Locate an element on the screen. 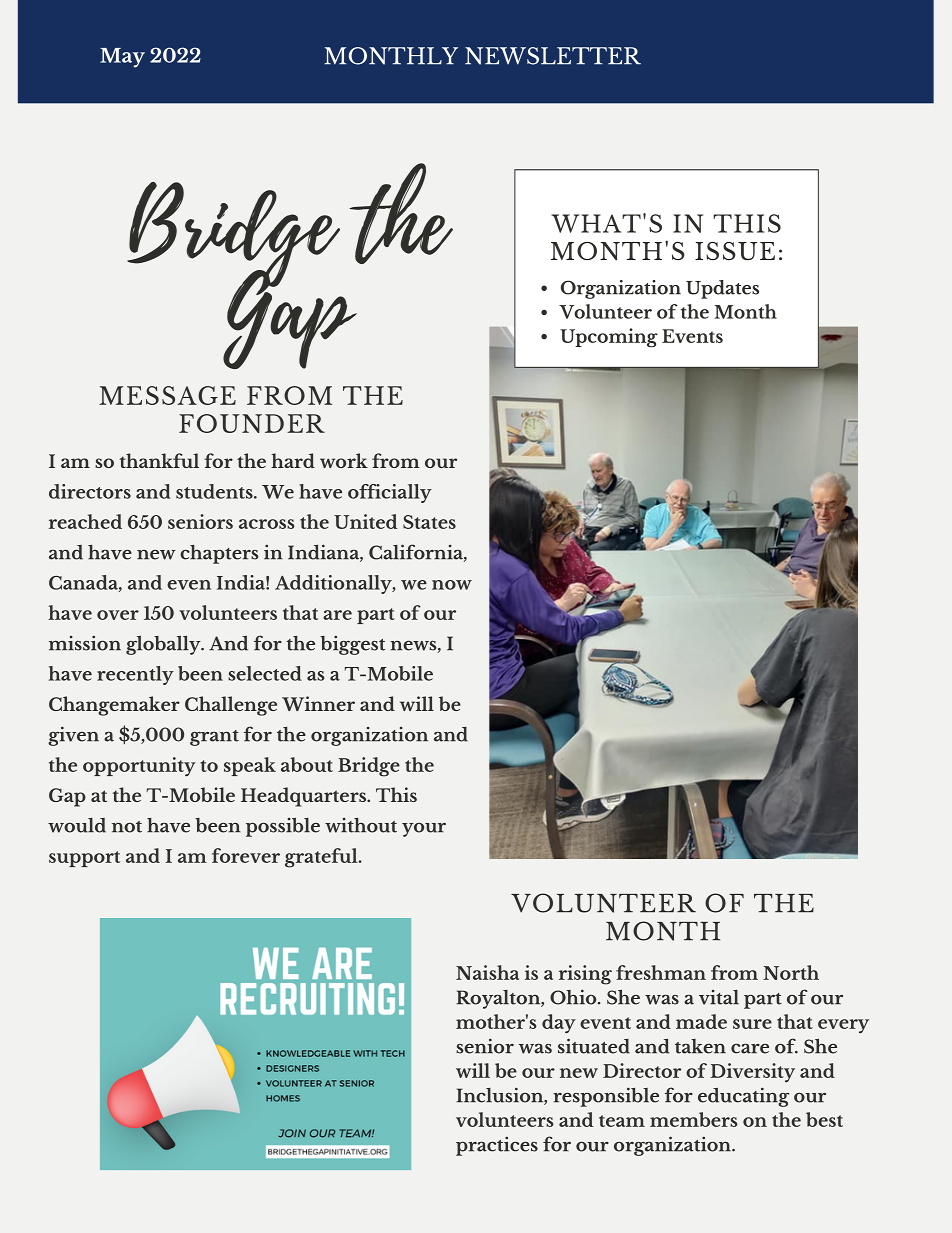 This screenshot has height=1233, width=952. May is located at coordinates (122, 58).
